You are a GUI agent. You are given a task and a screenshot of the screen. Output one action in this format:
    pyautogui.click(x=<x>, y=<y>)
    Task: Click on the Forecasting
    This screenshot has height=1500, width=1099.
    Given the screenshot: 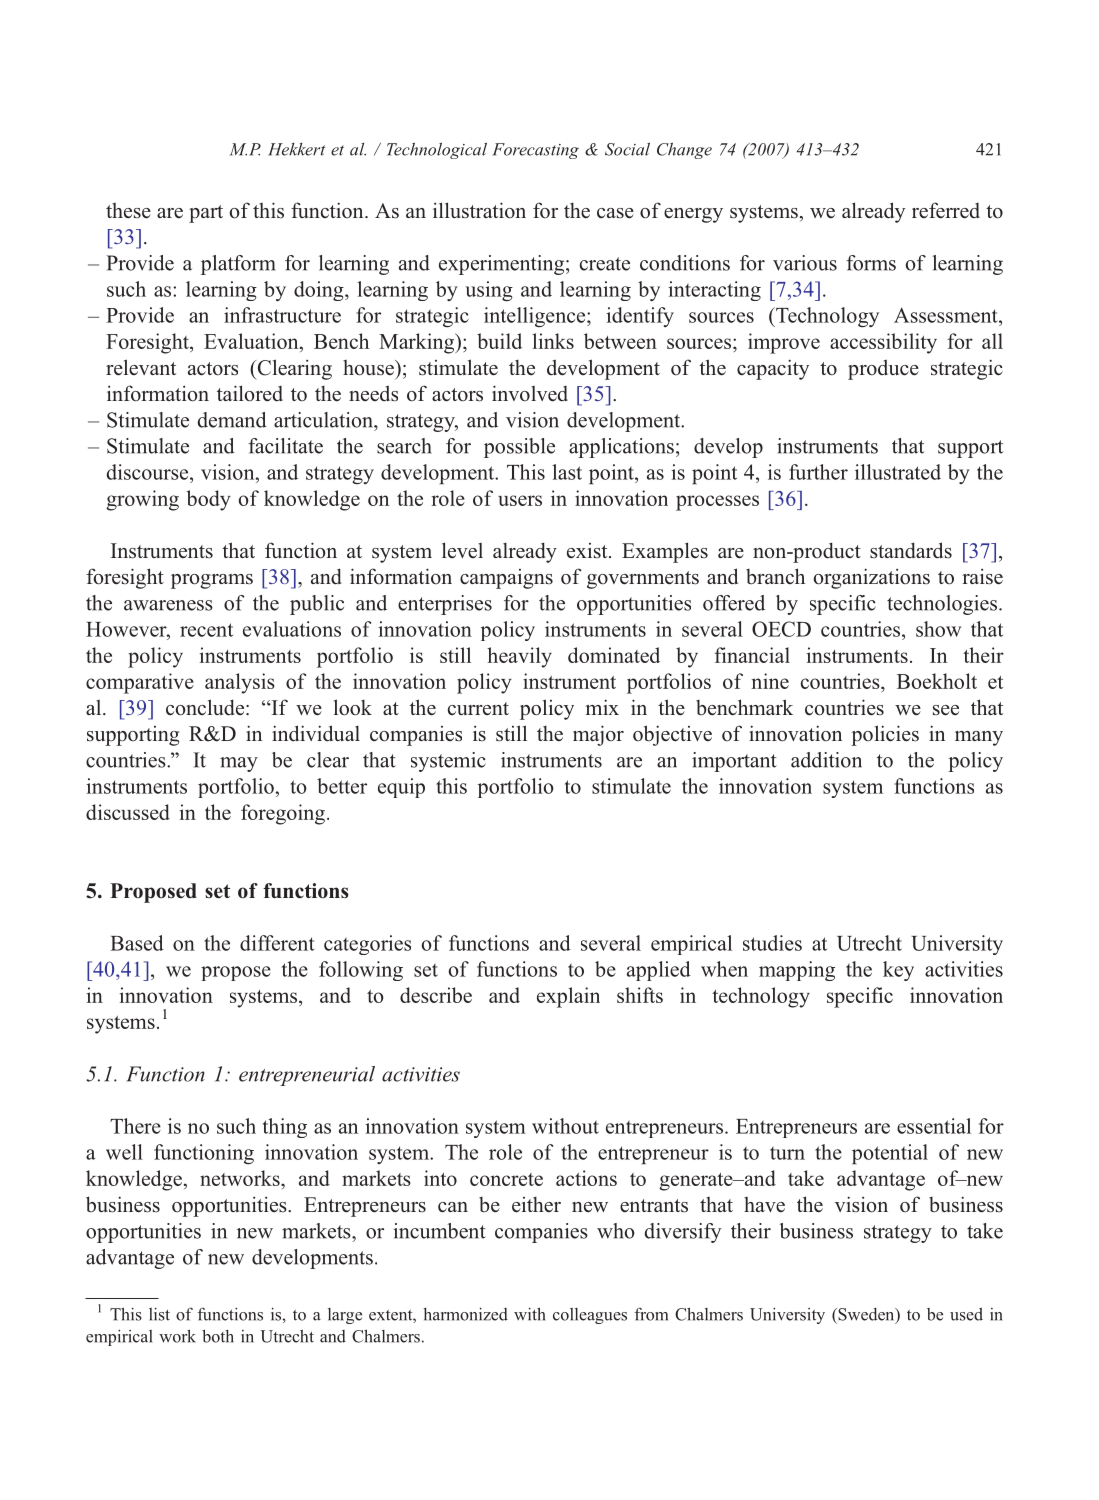 What is the action you would take?
    pyautogui.click(x=535, y=151)
